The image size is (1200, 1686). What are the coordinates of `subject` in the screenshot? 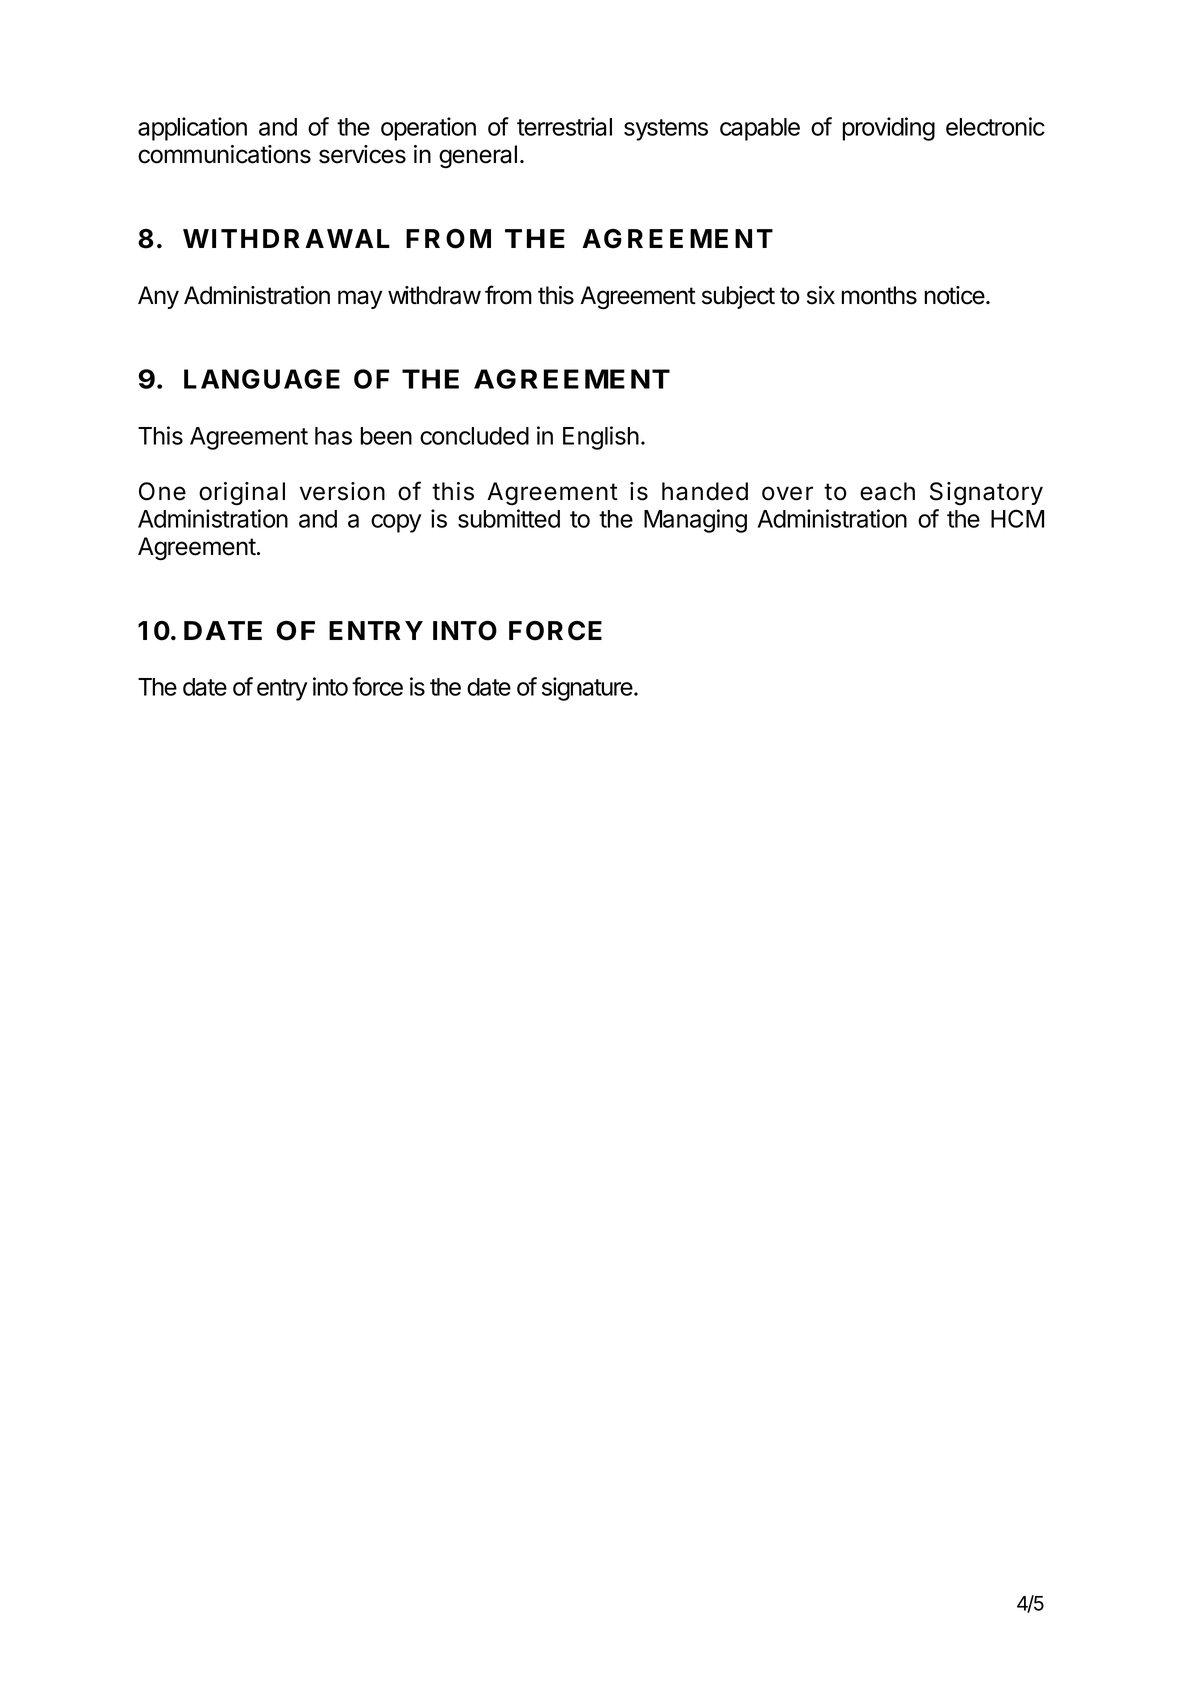 It's located at (738, 297).
